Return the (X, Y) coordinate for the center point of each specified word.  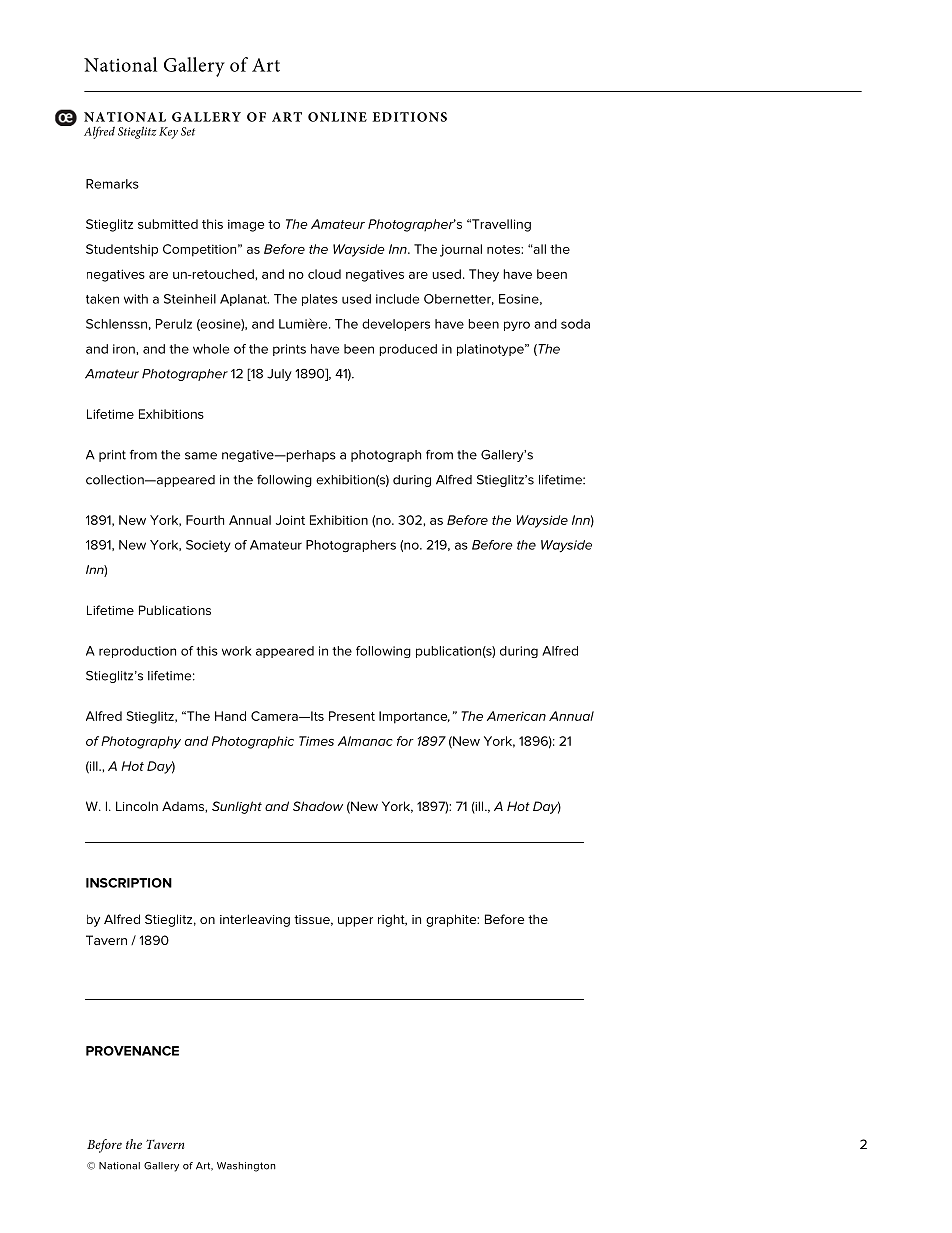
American (516, 716)
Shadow (318, 806)
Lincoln (137, 806)
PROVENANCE (132, 1051)
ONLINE (337, 117)
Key (168, 133)
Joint (290, 520)
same (201, 456)
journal (461, 250)
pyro (517, 326)
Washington (246, 1167)
